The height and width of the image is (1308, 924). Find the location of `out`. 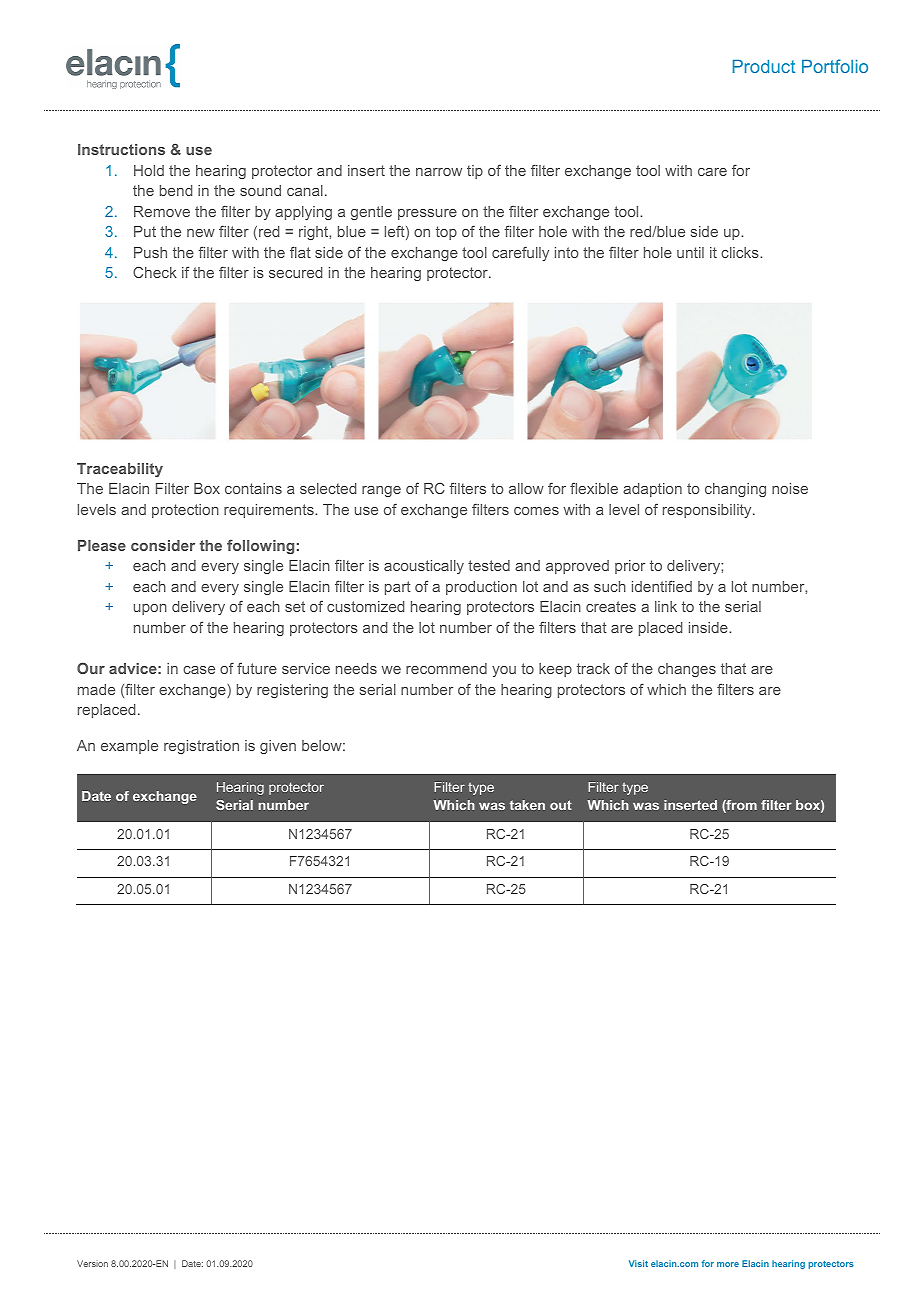

out is located at coordinates (561, 805).
